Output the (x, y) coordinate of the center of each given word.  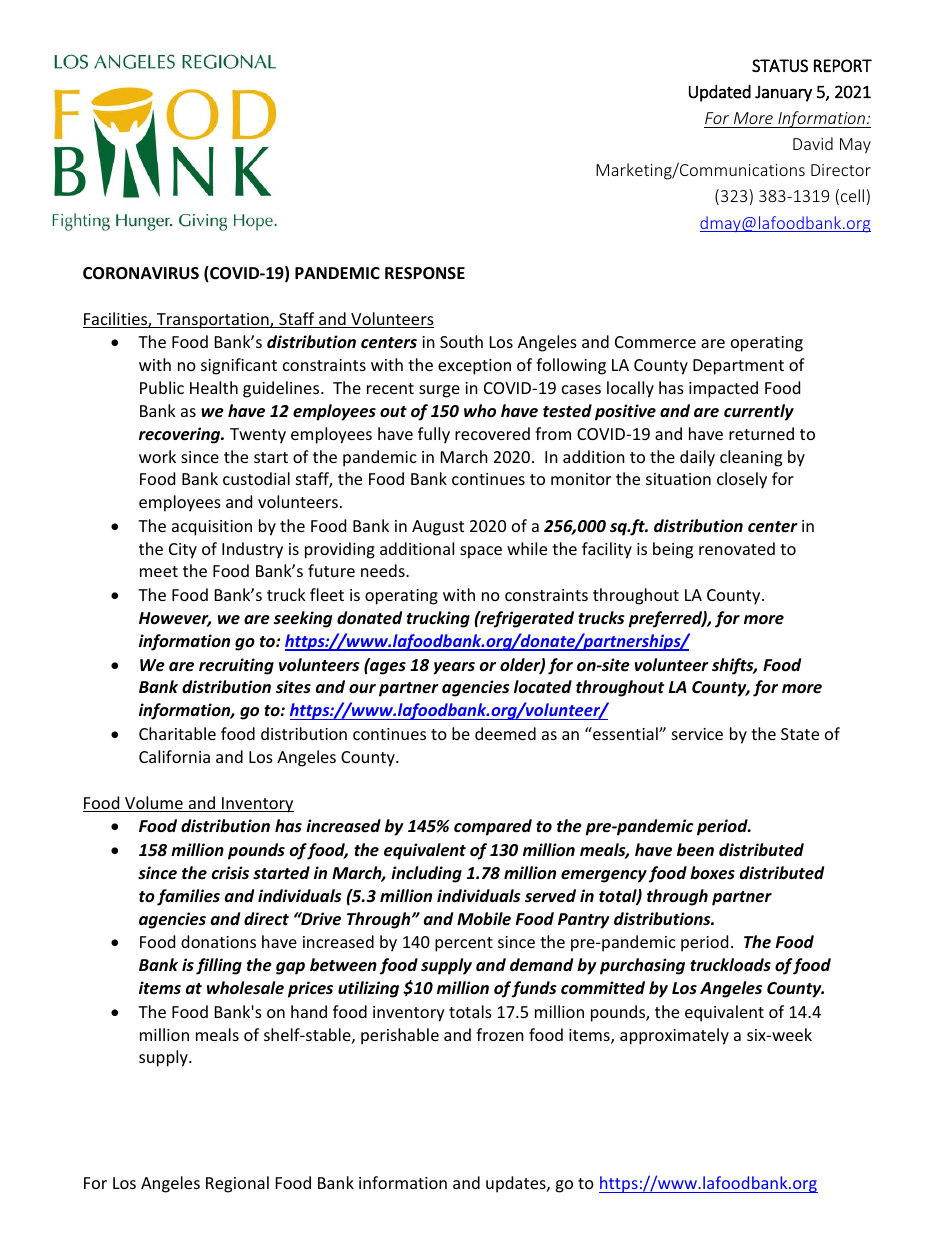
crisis (230, 873)
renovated (737, 548)
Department (738, 367)
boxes (712, 873)
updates (517, 1184)
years (454, 668)
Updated (720, 93)
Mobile (484, 919)
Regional (237, 1184)
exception (474, 367)
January (783, 94)
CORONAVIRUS (141, 273)
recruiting (236, 666)
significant (239, 366)
